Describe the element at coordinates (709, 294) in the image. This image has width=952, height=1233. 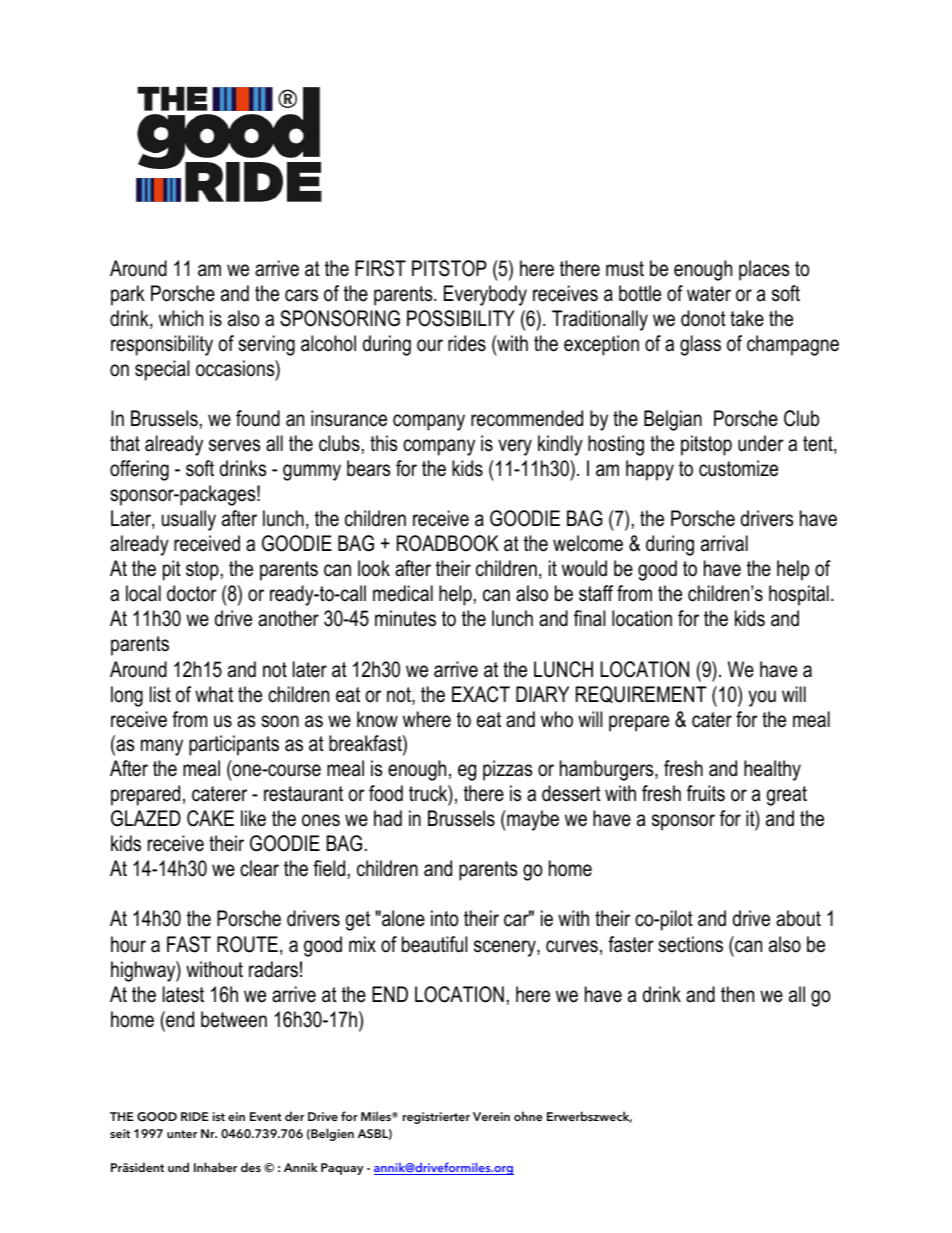
I see `water` at that location.
